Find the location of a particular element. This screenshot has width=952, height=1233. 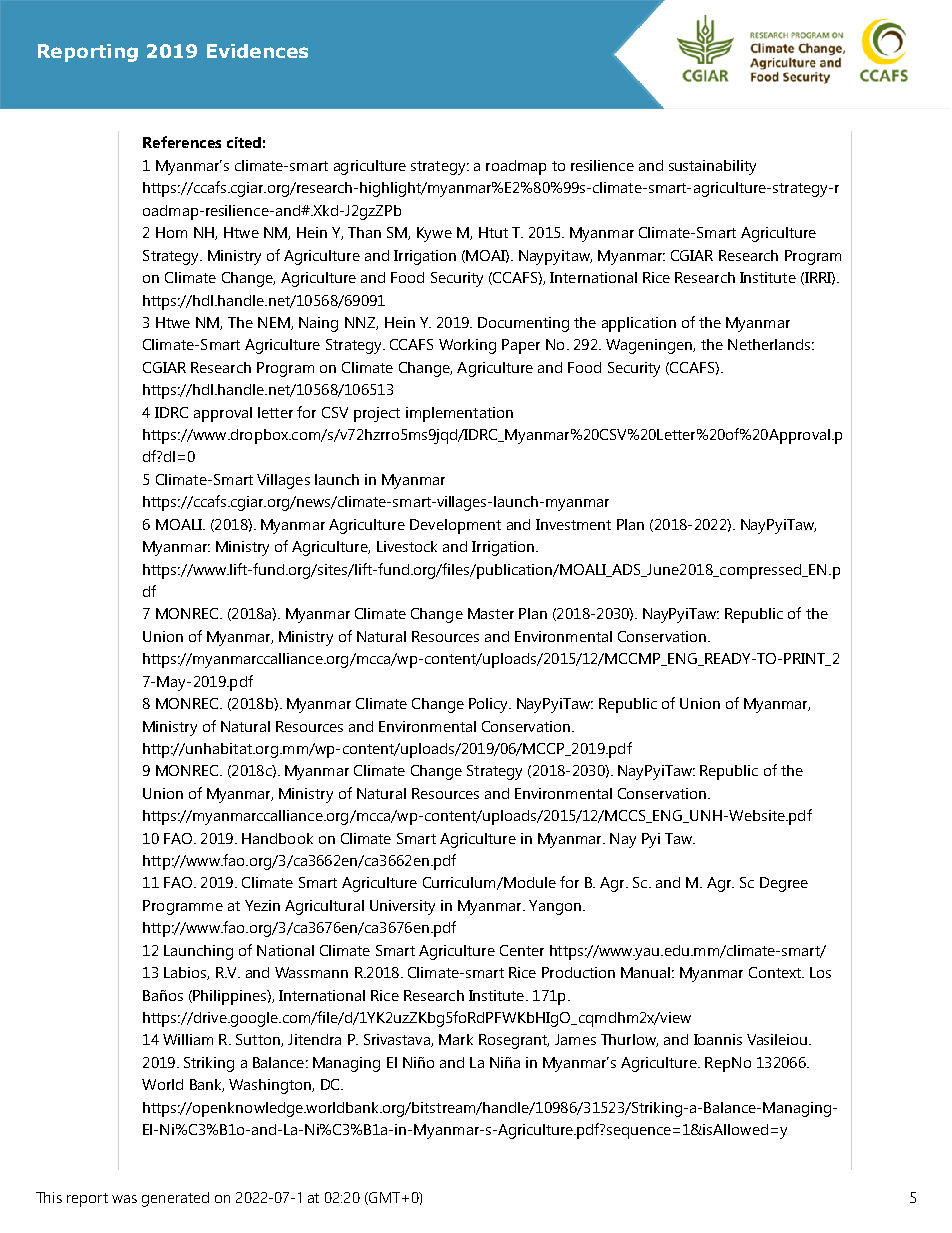

sustainability is located at coordinates (712, 167).
